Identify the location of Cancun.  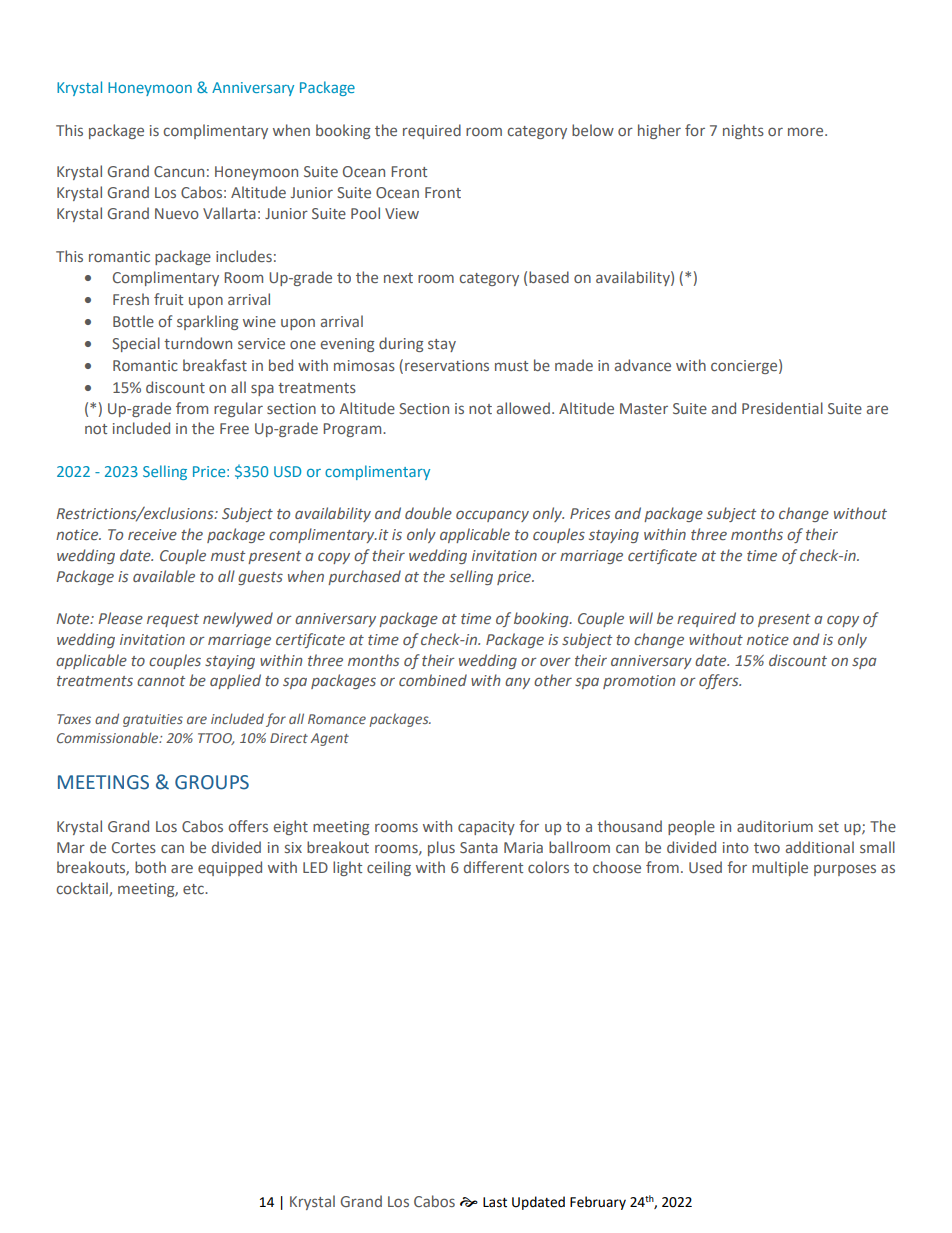
(179, 171).
